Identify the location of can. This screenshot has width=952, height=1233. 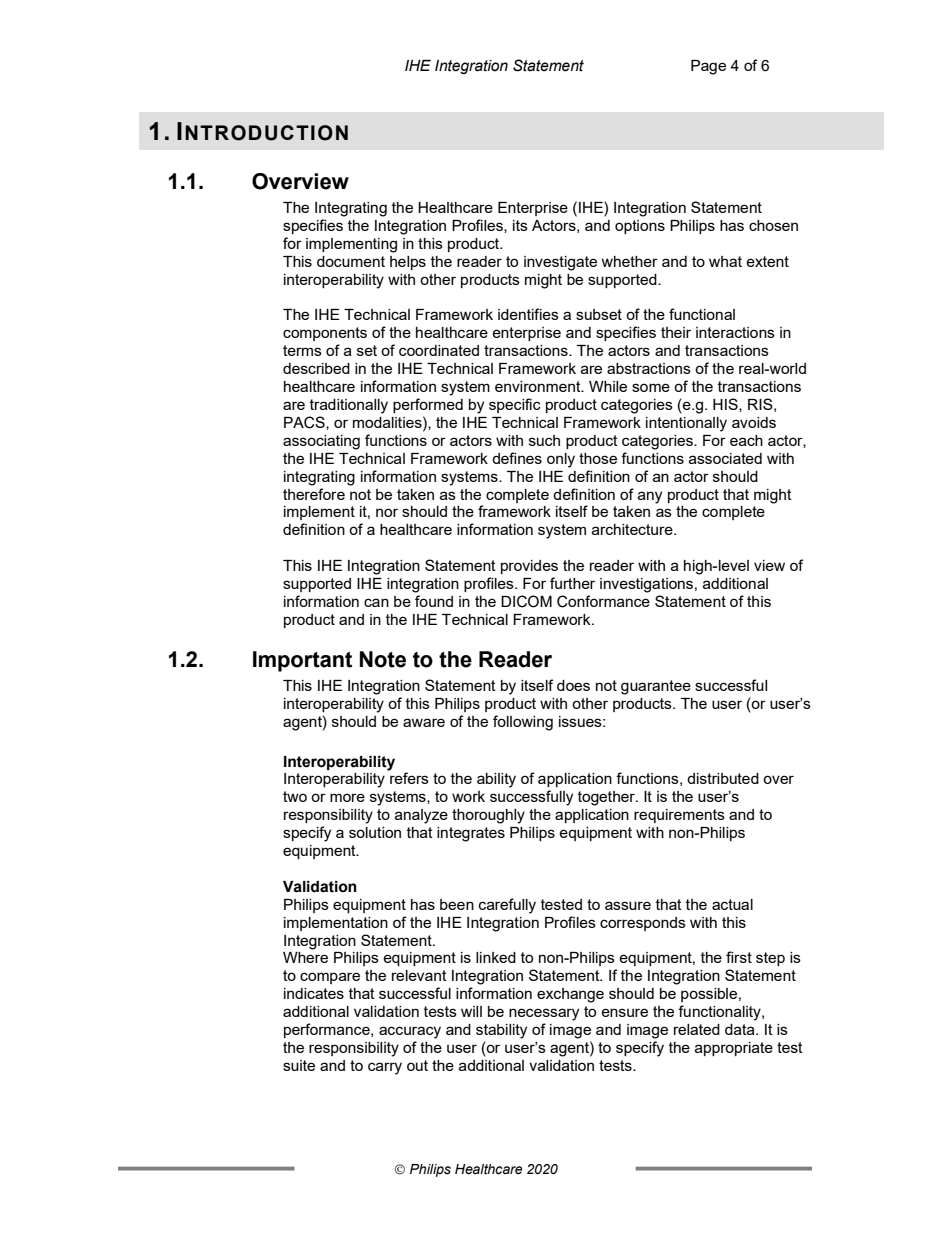
(376, 602).
